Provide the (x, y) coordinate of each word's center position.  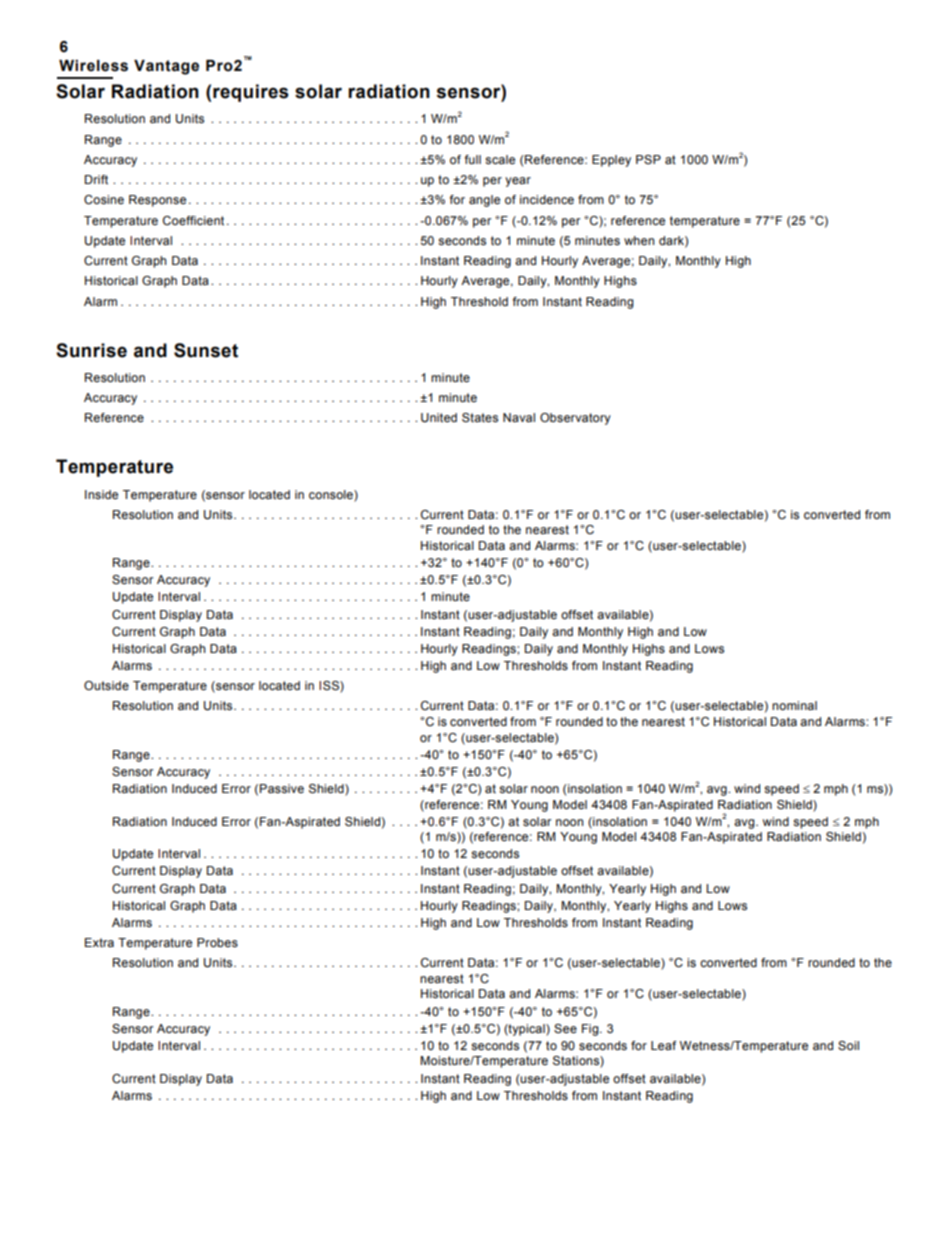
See (565, 1028)
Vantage (166, 67)
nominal (794, 705)
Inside (101, 494)
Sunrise (91, 350)
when (639, 240)
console (332, 494)
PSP (648, 159)
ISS (330, 687)
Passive (282, 788)
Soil (848, 1045)
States (480, 417)
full (473, 159)
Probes (217, 942)
